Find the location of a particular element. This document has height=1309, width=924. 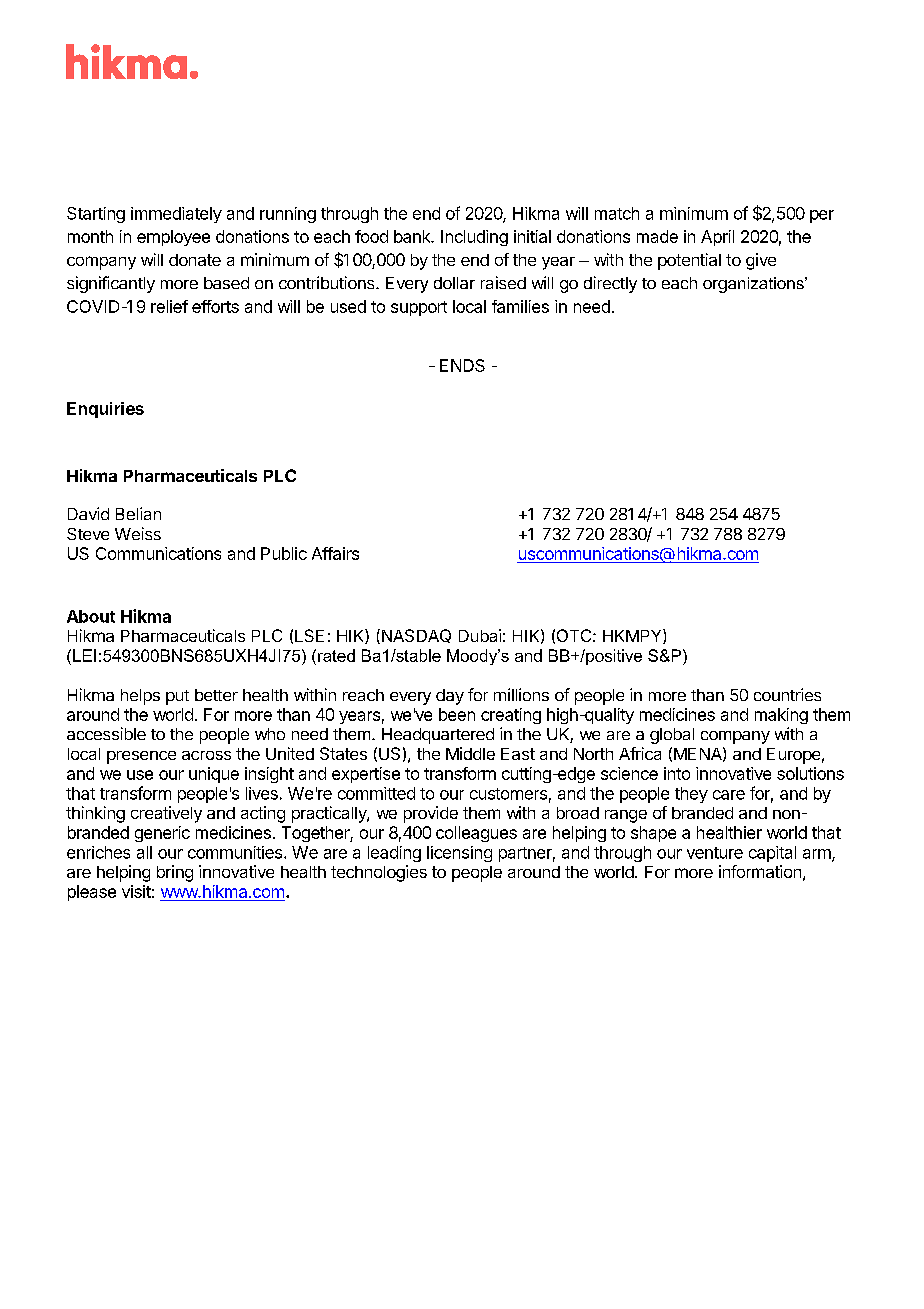

Including is located at coordinates (474, 238).
